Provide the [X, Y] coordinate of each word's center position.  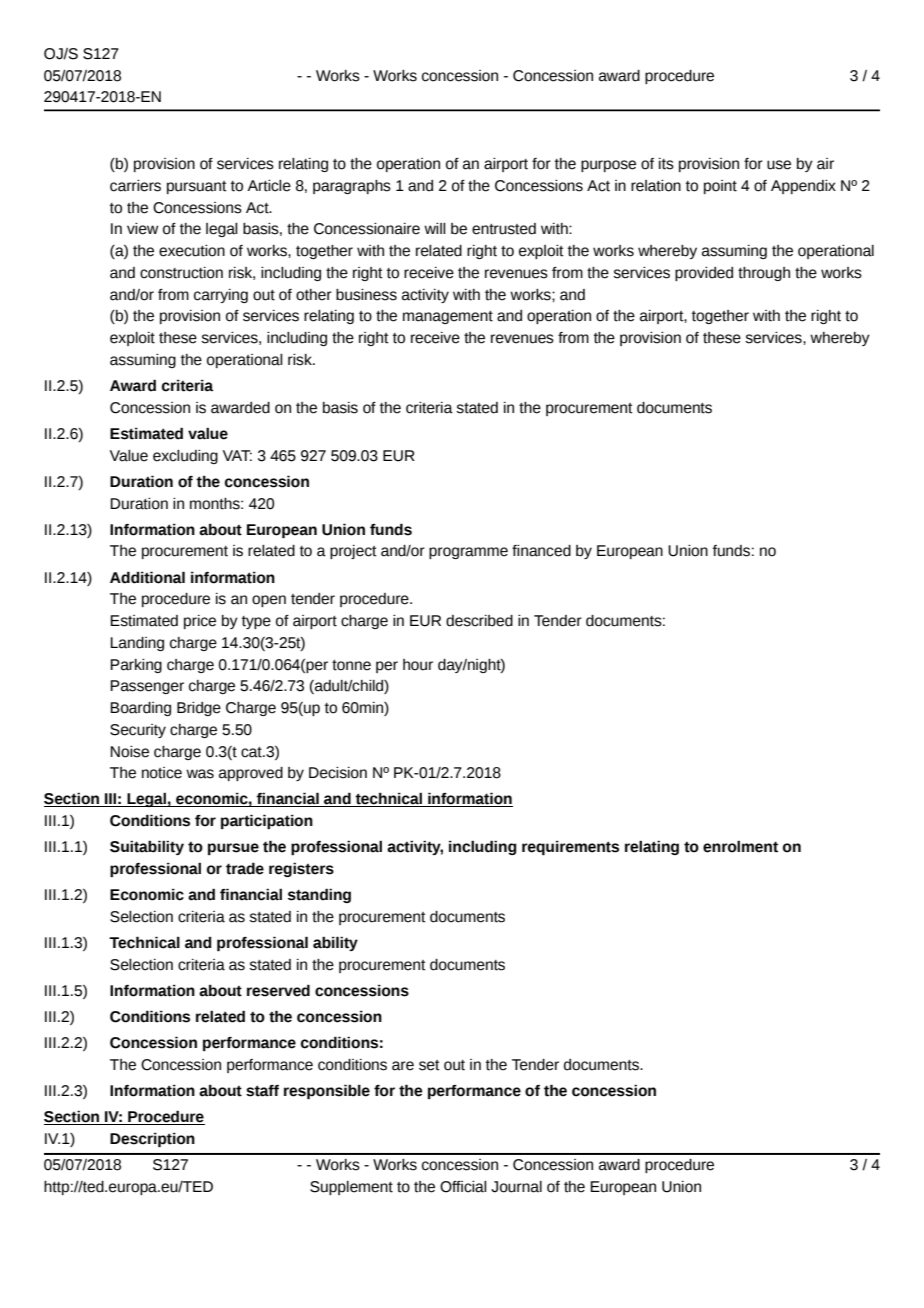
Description [152, 1140]
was [200, 774]
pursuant [197, 187]
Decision [338, 773]
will [435, 228]
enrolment [740, 846]
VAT [237, 455]
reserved [278, 990]
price [200, 622]
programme [468, 553]
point [720, 187]
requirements [570, 848]
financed [541, 551]
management [448, 317]
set [429, 1065]
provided [704, 274]
